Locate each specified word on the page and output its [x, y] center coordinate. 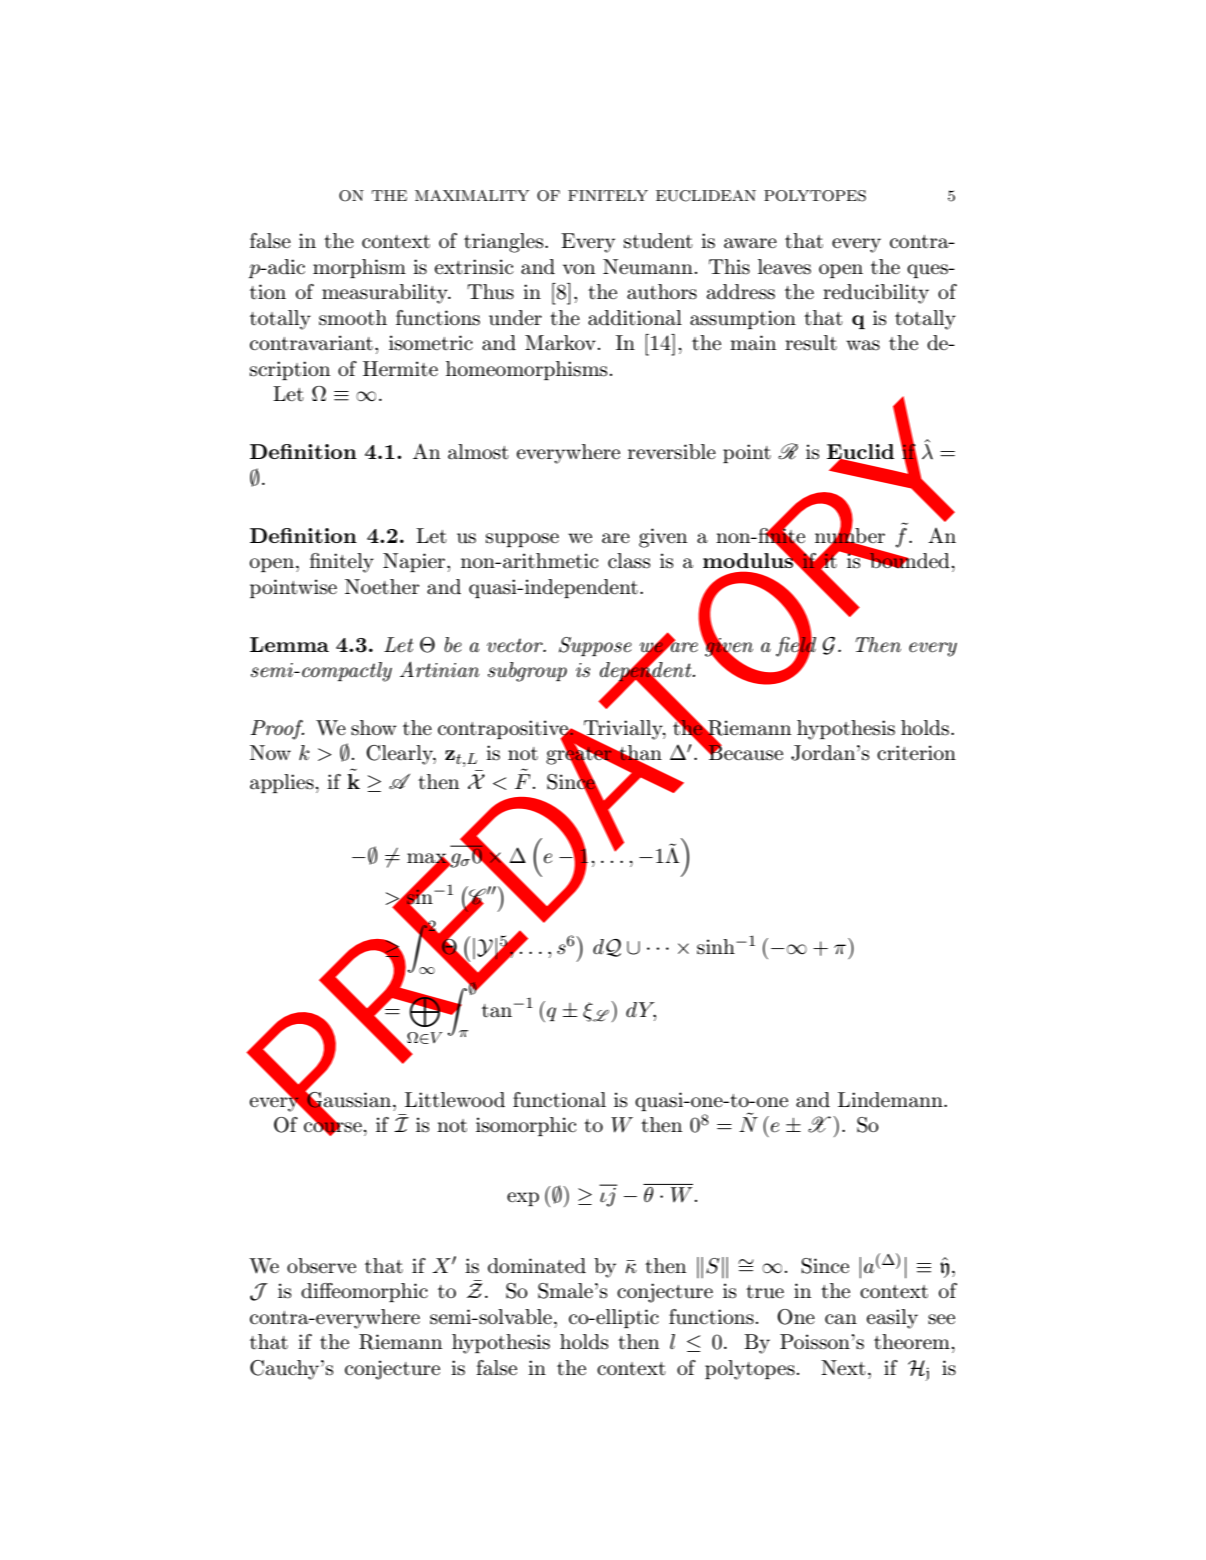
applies [282, 783]
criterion [916, 753]
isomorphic [526, 1126]
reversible [672, 452]
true [765, 1292]
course [333, 1127]
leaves [784, 267]
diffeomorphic [364, 1292]
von [579, 269]
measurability [386, 294]
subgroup [527, 672]
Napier [415, 562]
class [629, 561]
